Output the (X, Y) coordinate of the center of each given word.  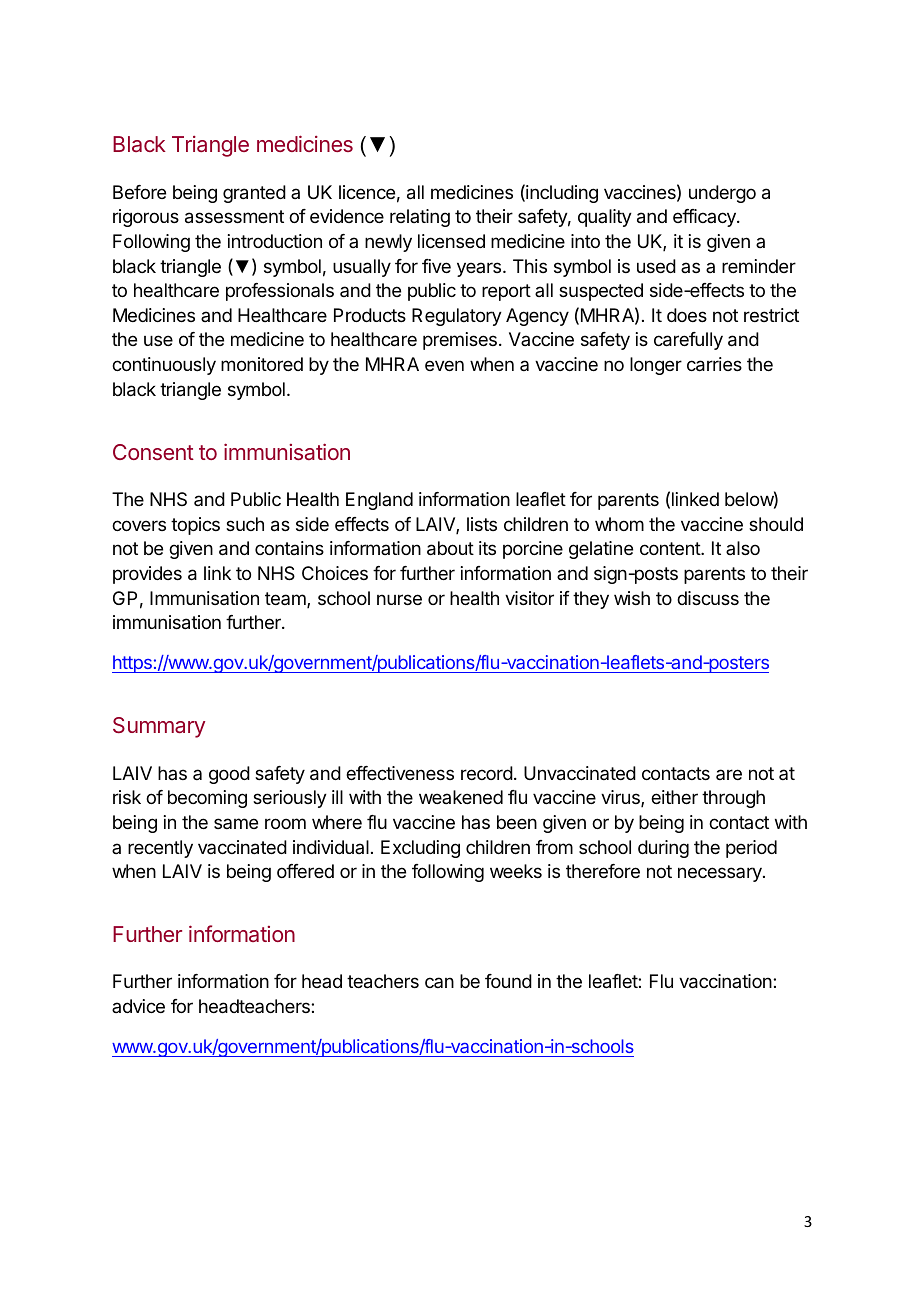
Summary (159, 727)
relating (420, 218)
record (487, 773)
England (379, 501)
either (674, 797)
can (439, 982)
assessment (234, 217)
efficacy (705, 218)
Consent (153, 452)
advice (138, 1006)
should (776, 524)
